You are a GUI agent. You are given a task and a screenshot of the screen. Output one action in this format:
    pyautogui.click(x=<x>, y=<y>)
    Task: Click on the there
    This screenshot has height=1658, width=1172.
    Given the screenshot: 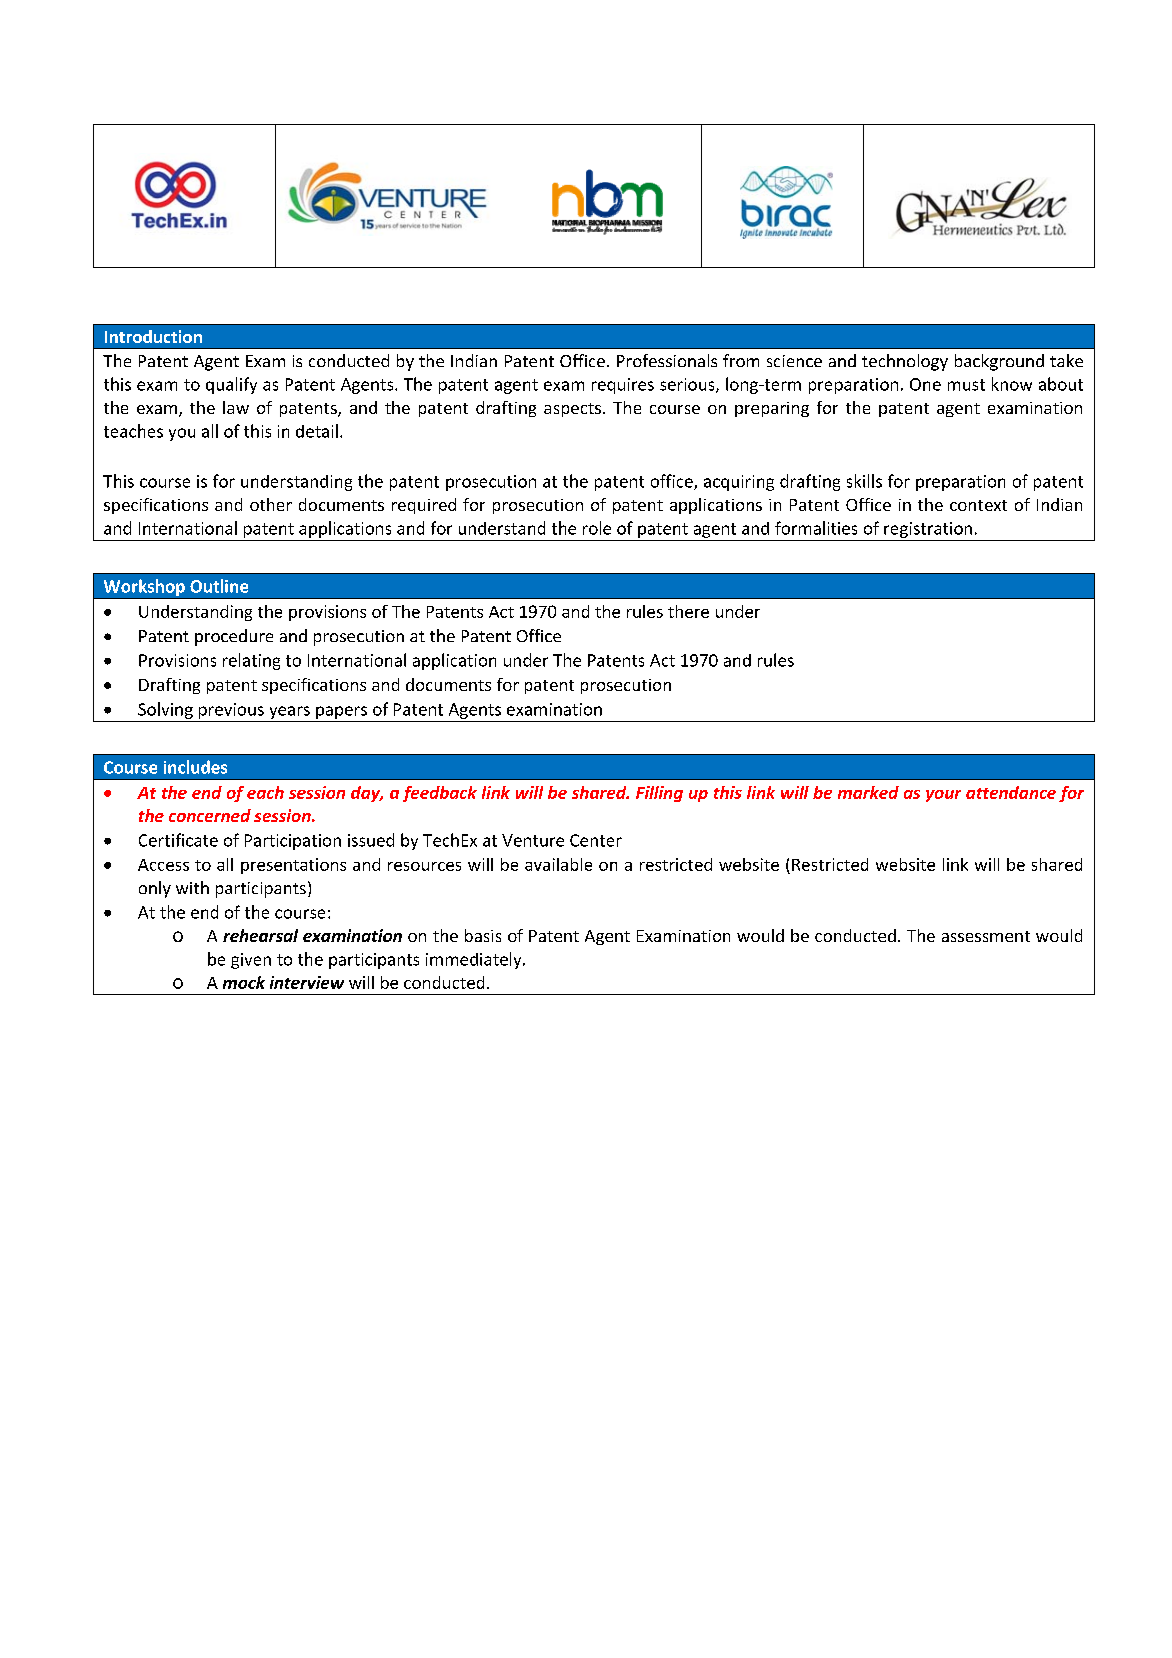 What is the action you would take?
    pyautogui.click(x=688, y=611)
